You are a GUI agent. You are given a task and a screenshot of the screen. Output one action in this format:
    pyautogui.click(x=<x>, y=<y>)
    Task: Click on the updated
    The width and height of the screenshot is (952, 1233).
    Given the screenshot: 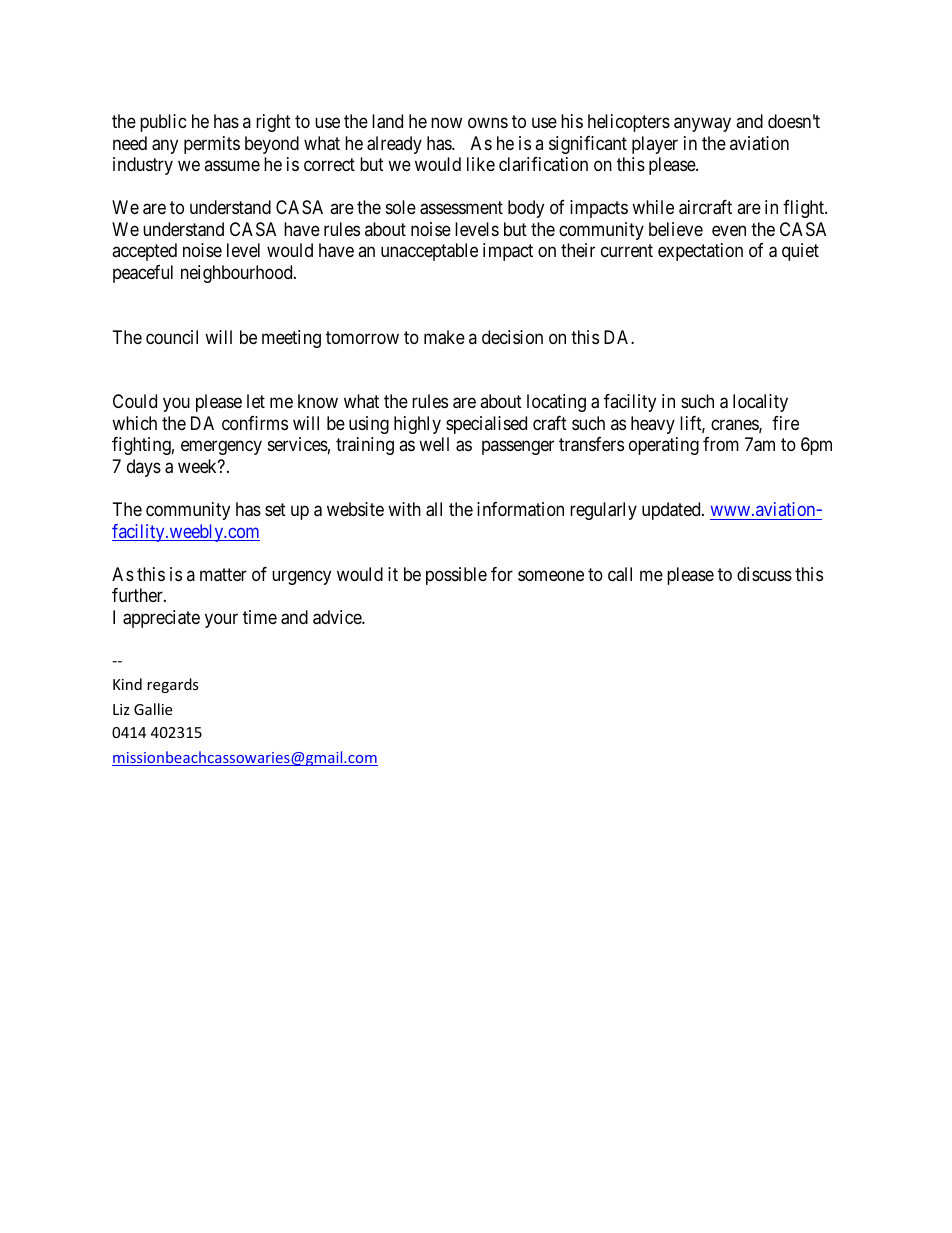 What is the action you would take?
    pyautogui.click(x=672, y=511)
